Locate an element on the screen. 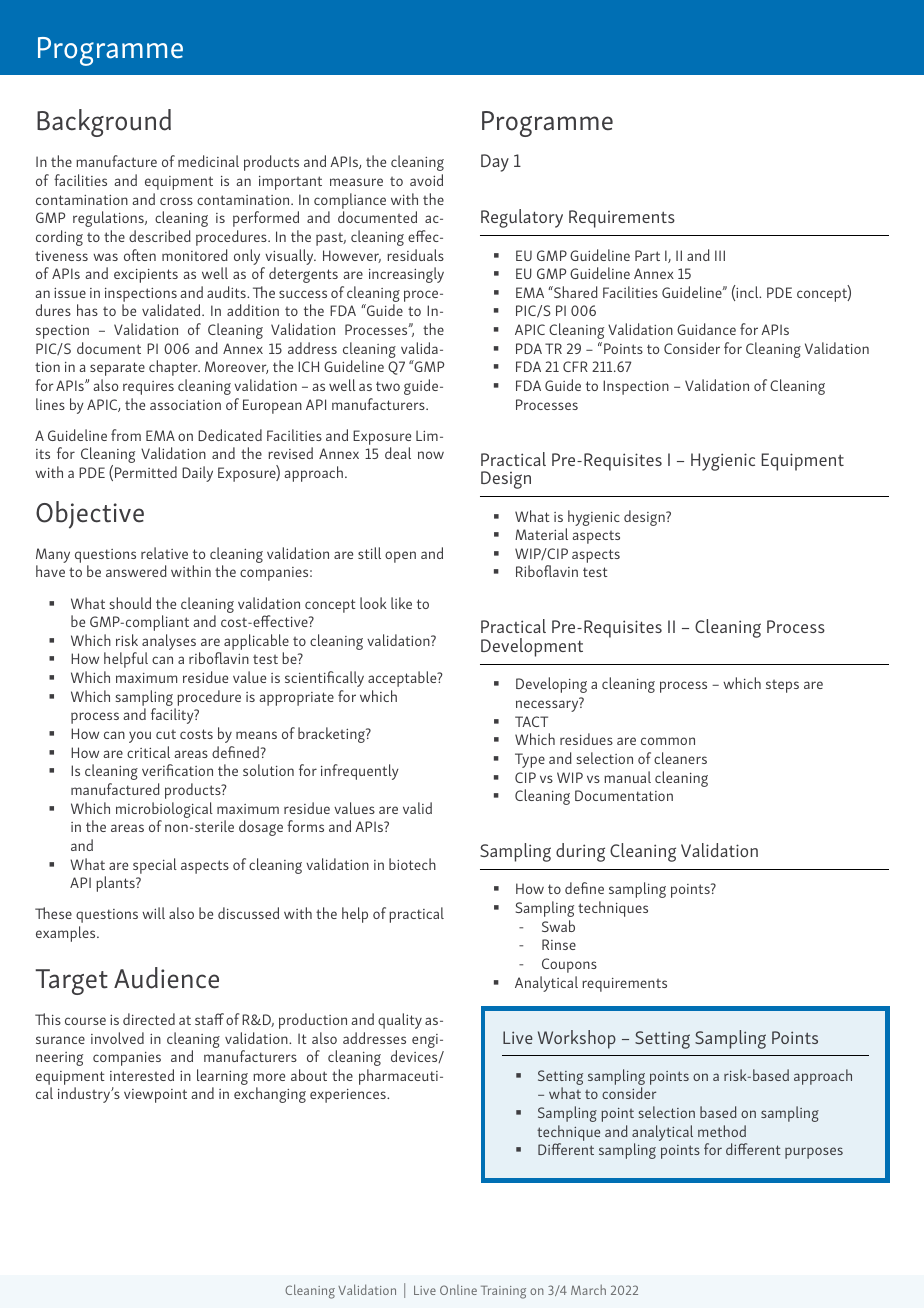  biotech is located at coordinates (412, 864).
